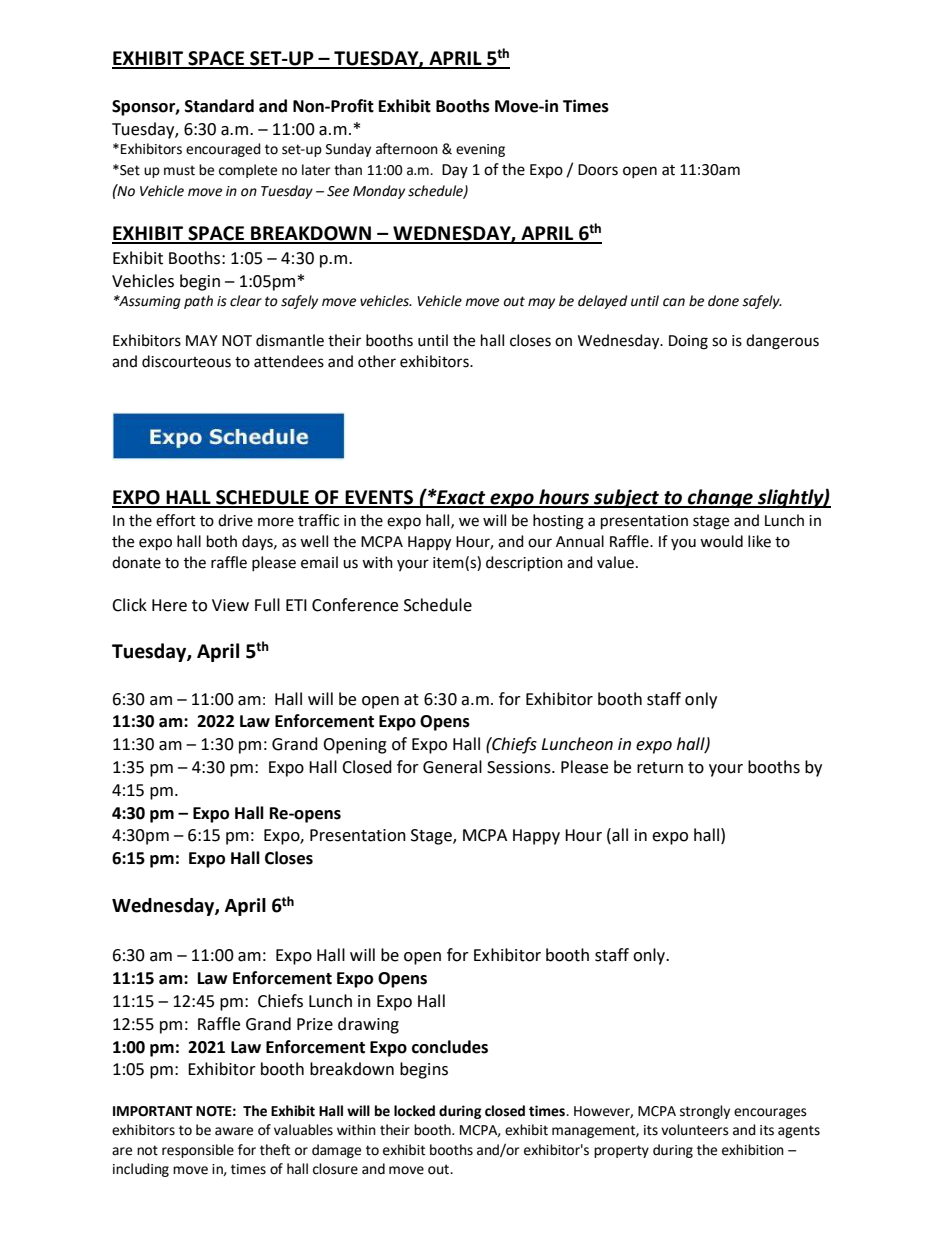 This page has width=952, height=1233. Describe the element at coordinates (524, 564) in the page. I see `description` at that location.
